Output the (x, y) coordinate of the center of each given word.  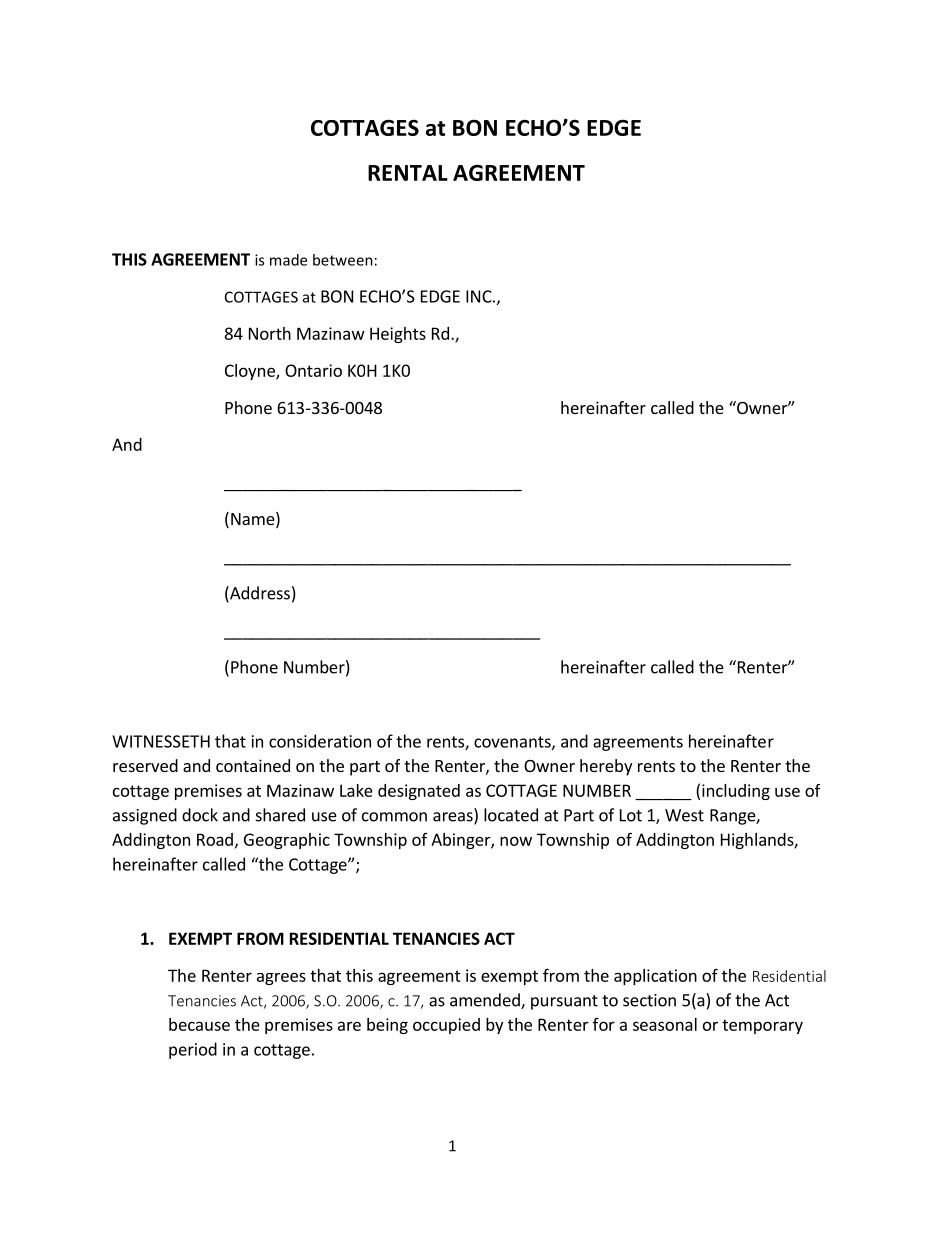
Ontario (313, 370)
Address (259, 594)
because (199, 1024)
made (288, 260)
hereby (606, 767)
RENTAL (408, 173)
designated (419, 792)
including (736, 792)
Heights (398, 335)
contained (253, 765)
